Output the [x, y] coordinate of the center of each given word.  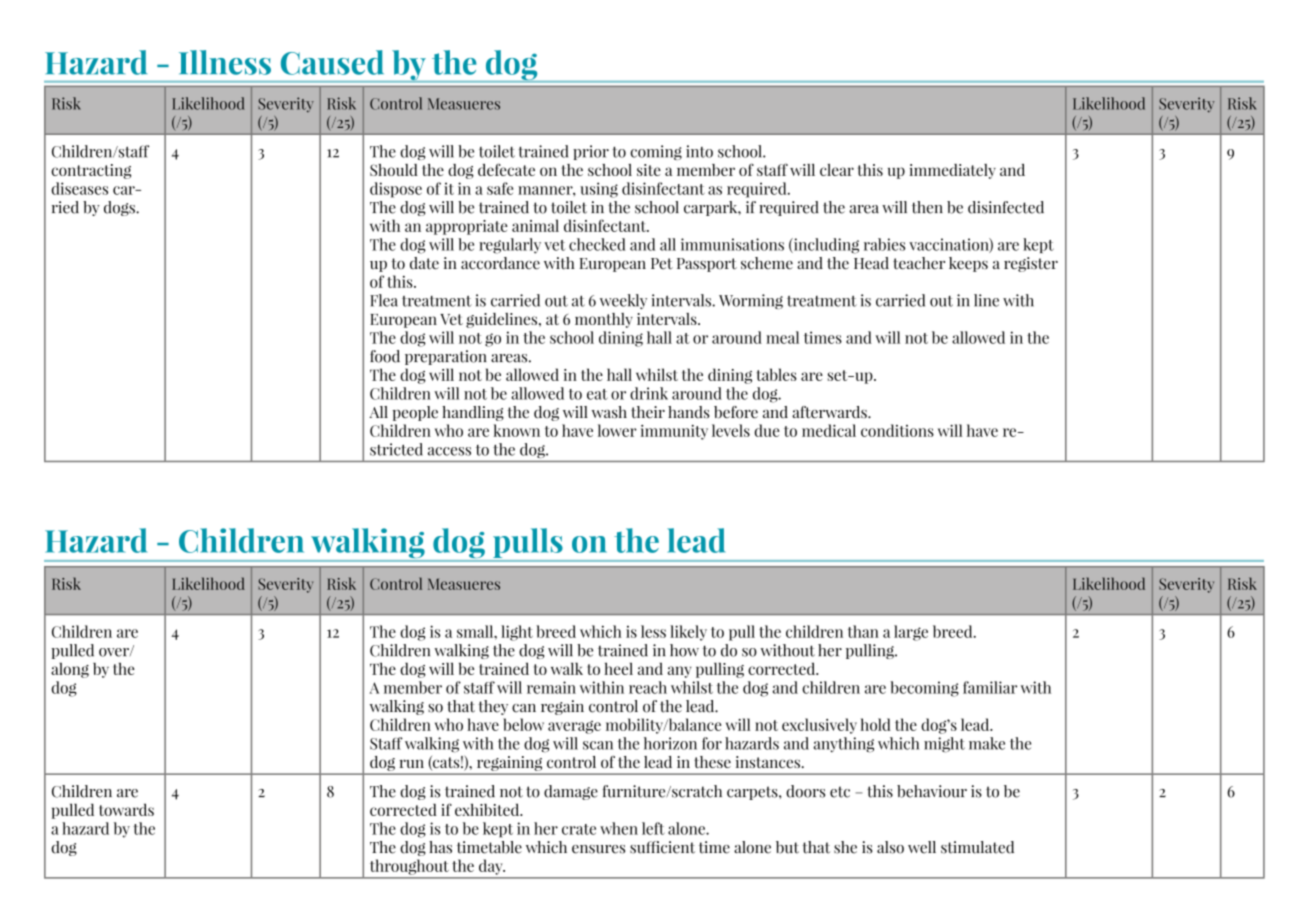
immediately [953, 171]
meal [782, 337]
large [911, 633]
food [385, 356]
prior [591, 152]
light [517, 633]
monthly [604, 320]
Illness [225, 62]
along [70, 670]
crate [579, 829]
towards [127, 809]
